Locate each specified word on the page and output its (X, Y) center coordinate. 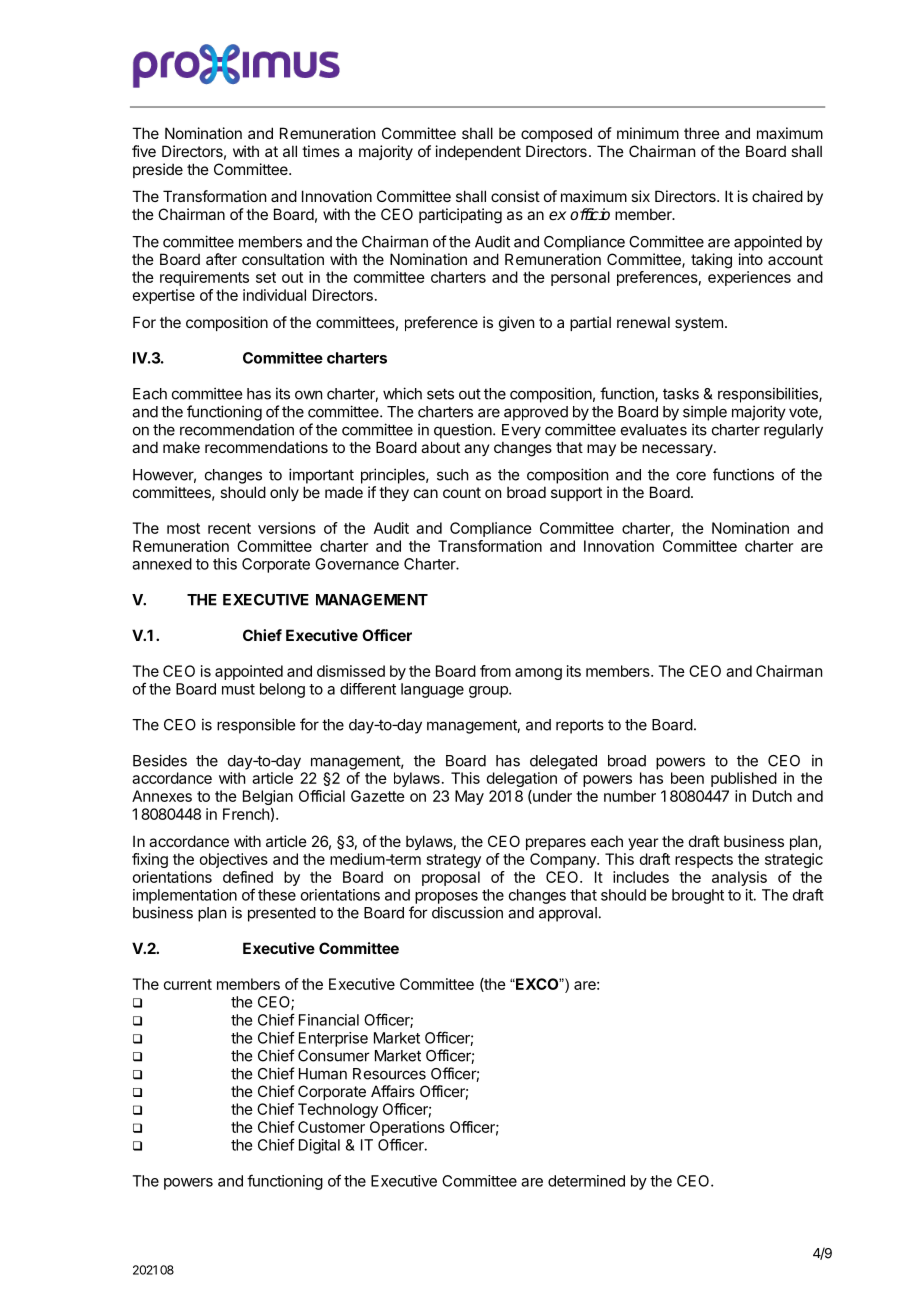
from (495, 671)
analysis (739, 878)
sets (440, 394)
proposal (451, 878)
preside (158, 170)
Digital (319, 1146)
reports (580, 726)
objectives (234, 860)
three (702, 133)
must (238, 689)
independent (478, 152)
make (181, 447)
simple (705, 413)
